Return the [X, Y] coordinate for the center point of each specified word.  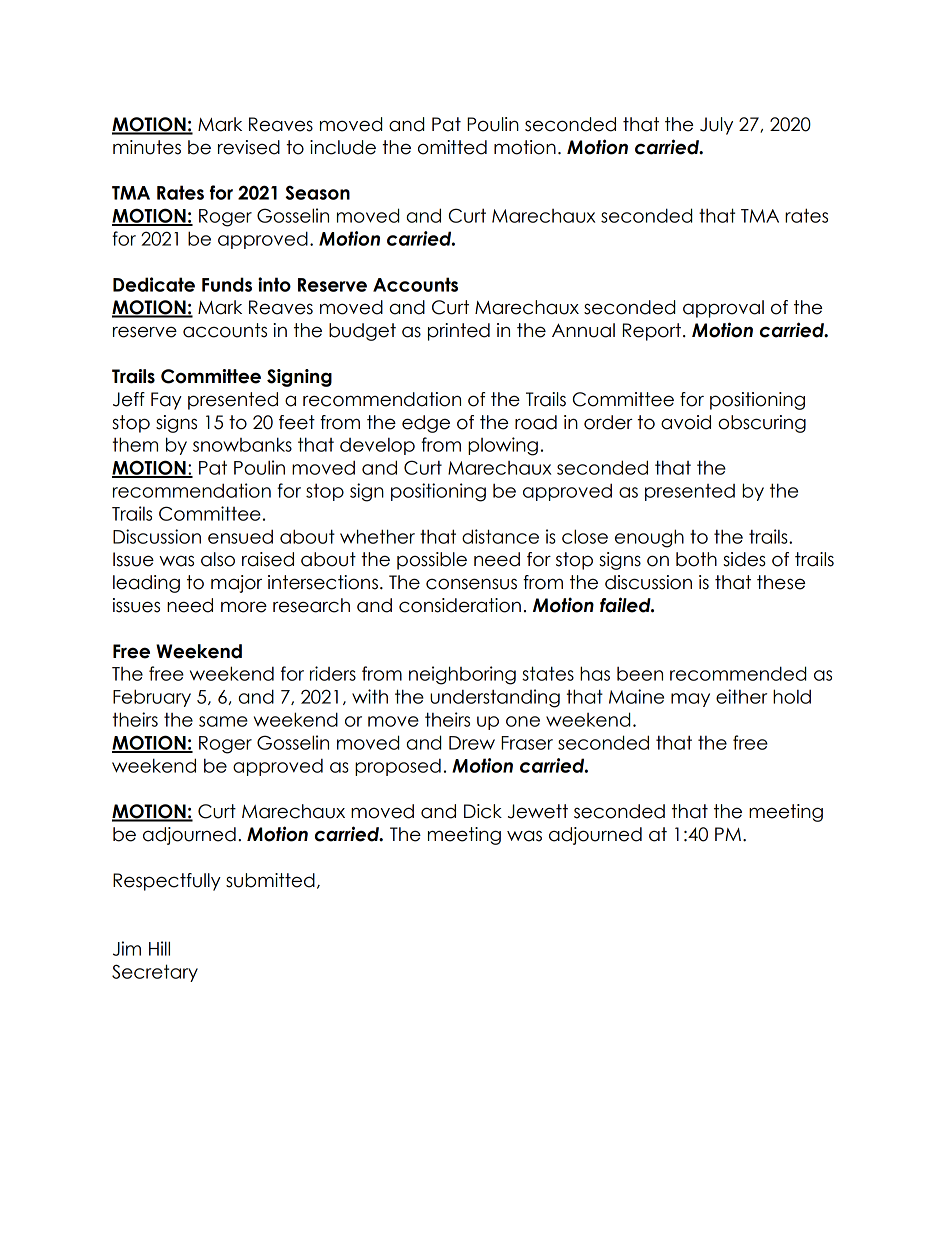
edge [426, 424]
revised [249, 147]
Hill [159, 948]
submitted [270, 880]
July [716, 126]
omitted [452, 147]
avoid [686, 422]
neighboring [462, 675]
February [152, 698]
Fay [166, 401]
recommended [738, 673]
